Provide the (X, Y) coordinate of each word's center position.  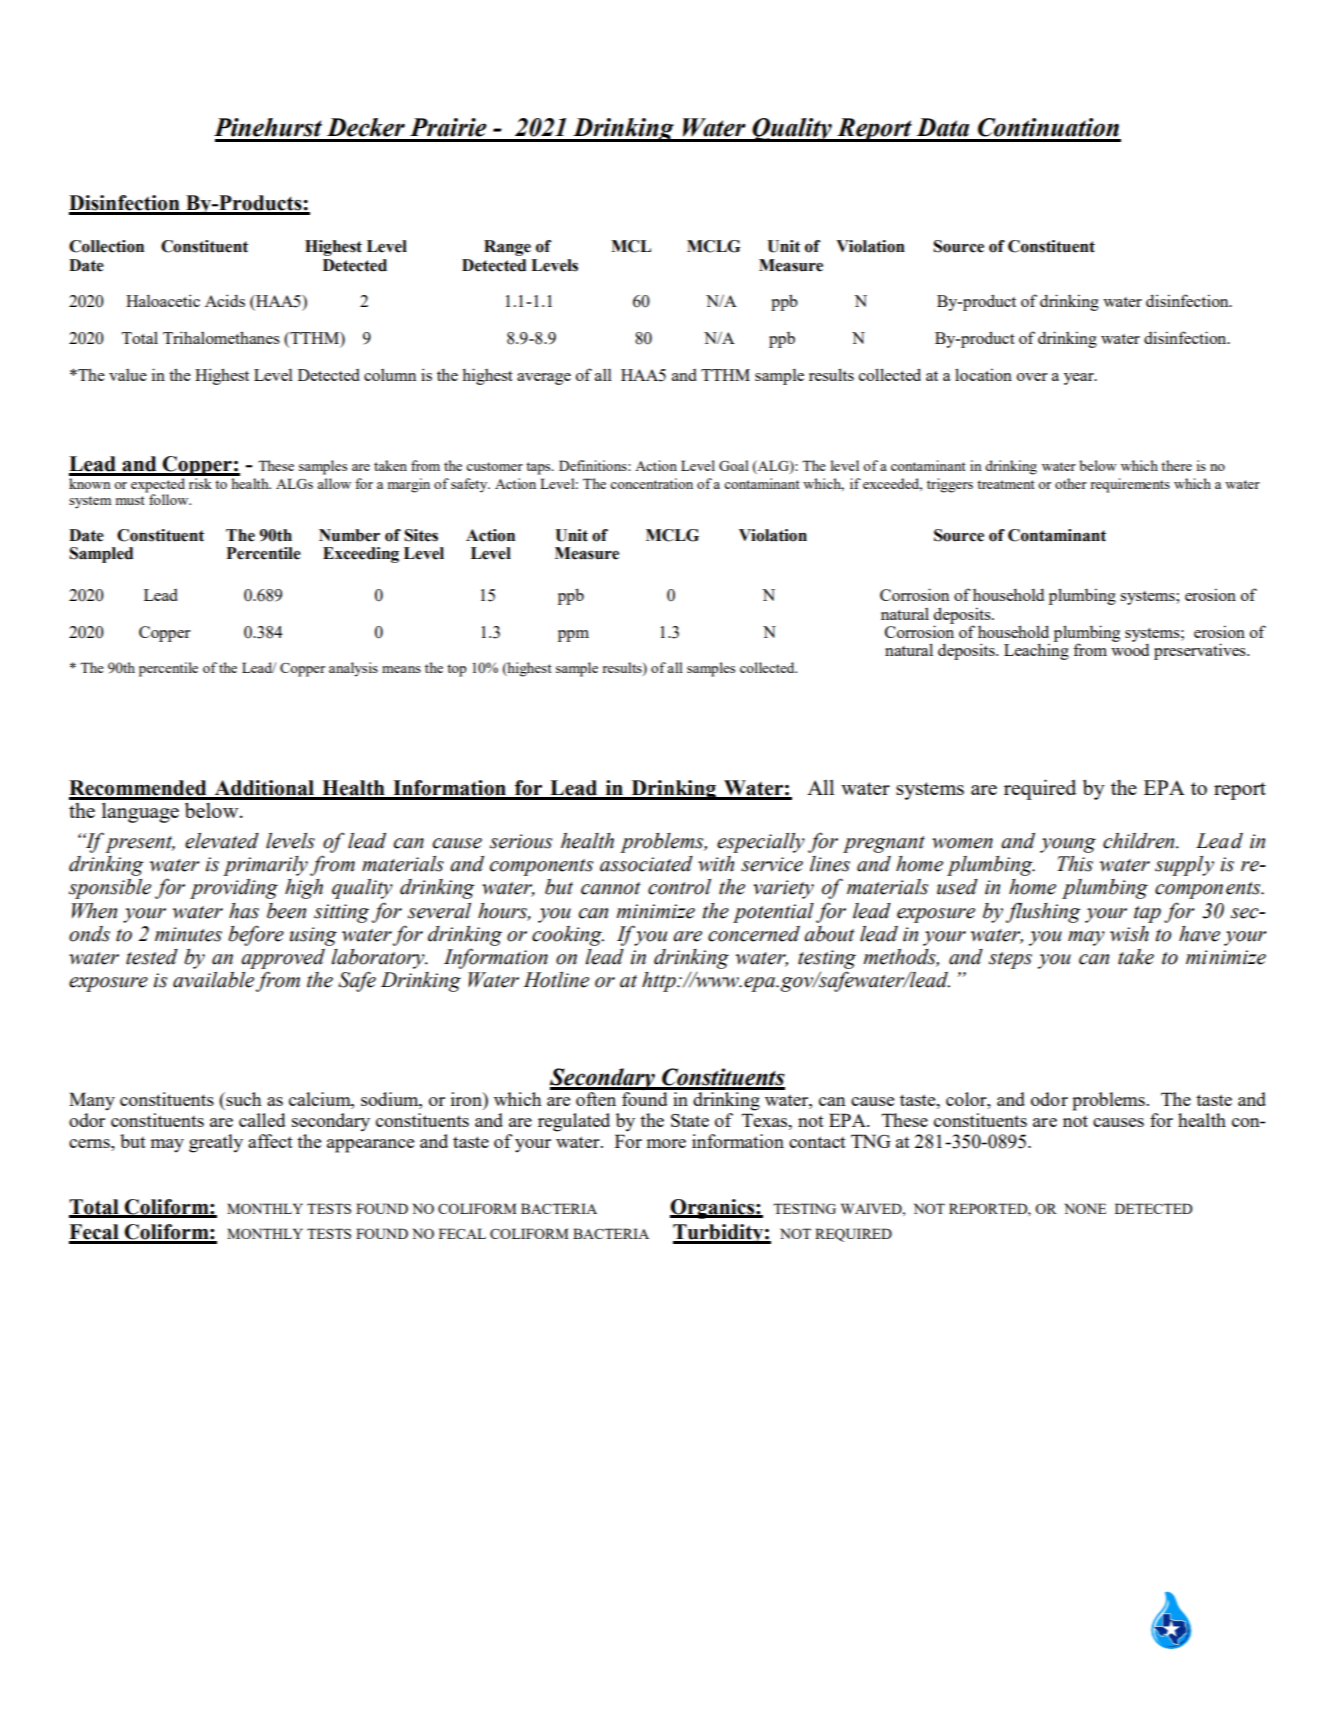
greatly (216, 1143)
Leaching (1036, 651)
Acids (225, 300)
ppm (573, 636)
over (1032, 377)
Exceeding (361, 555)
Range (507, 248)
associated (646, 864)
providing (234, 889)
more (666, 1143)
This (1075, 864)
